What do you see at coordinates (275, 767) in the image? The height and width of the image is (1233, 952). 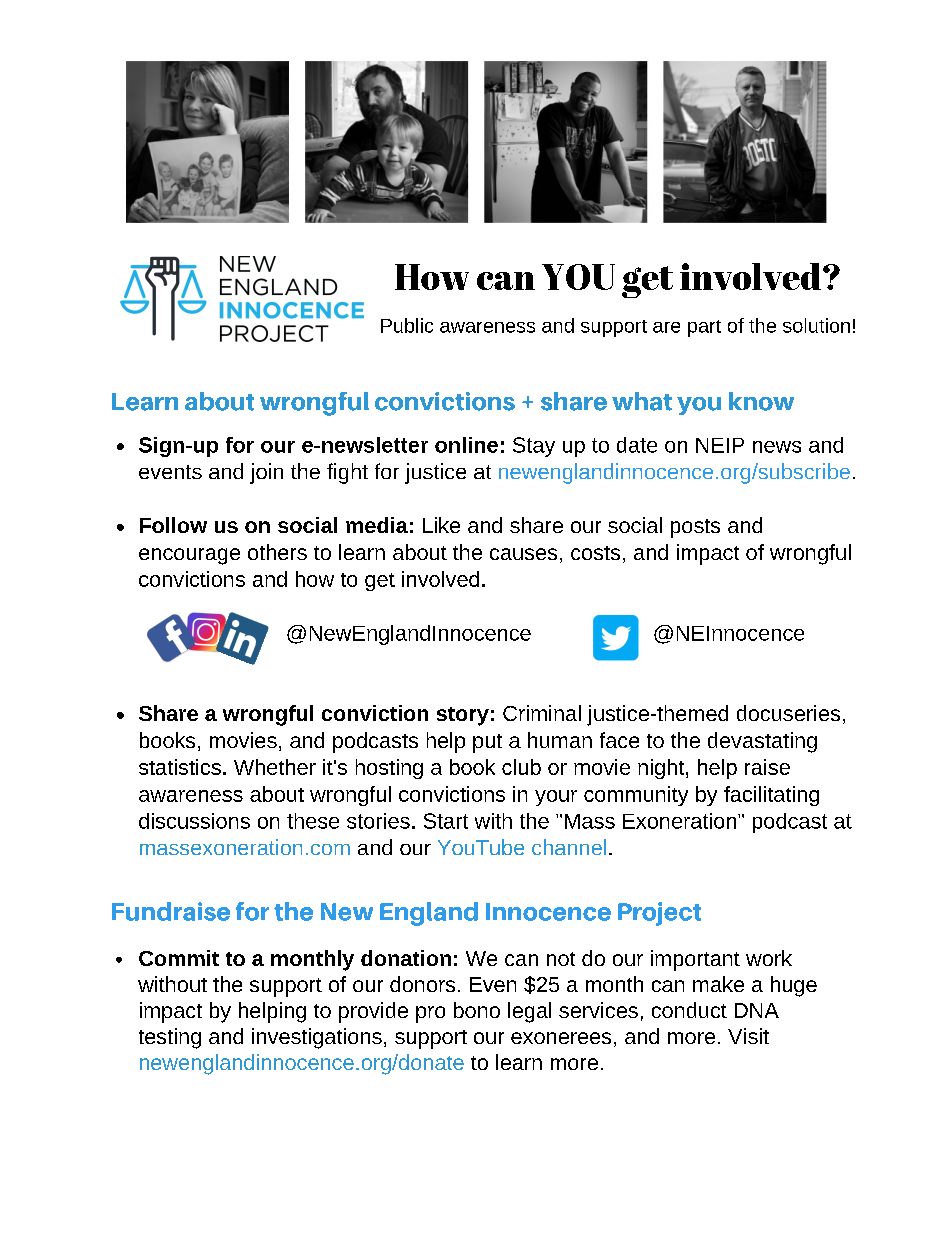 I see `Whether` at bounding box center [275, 767].
